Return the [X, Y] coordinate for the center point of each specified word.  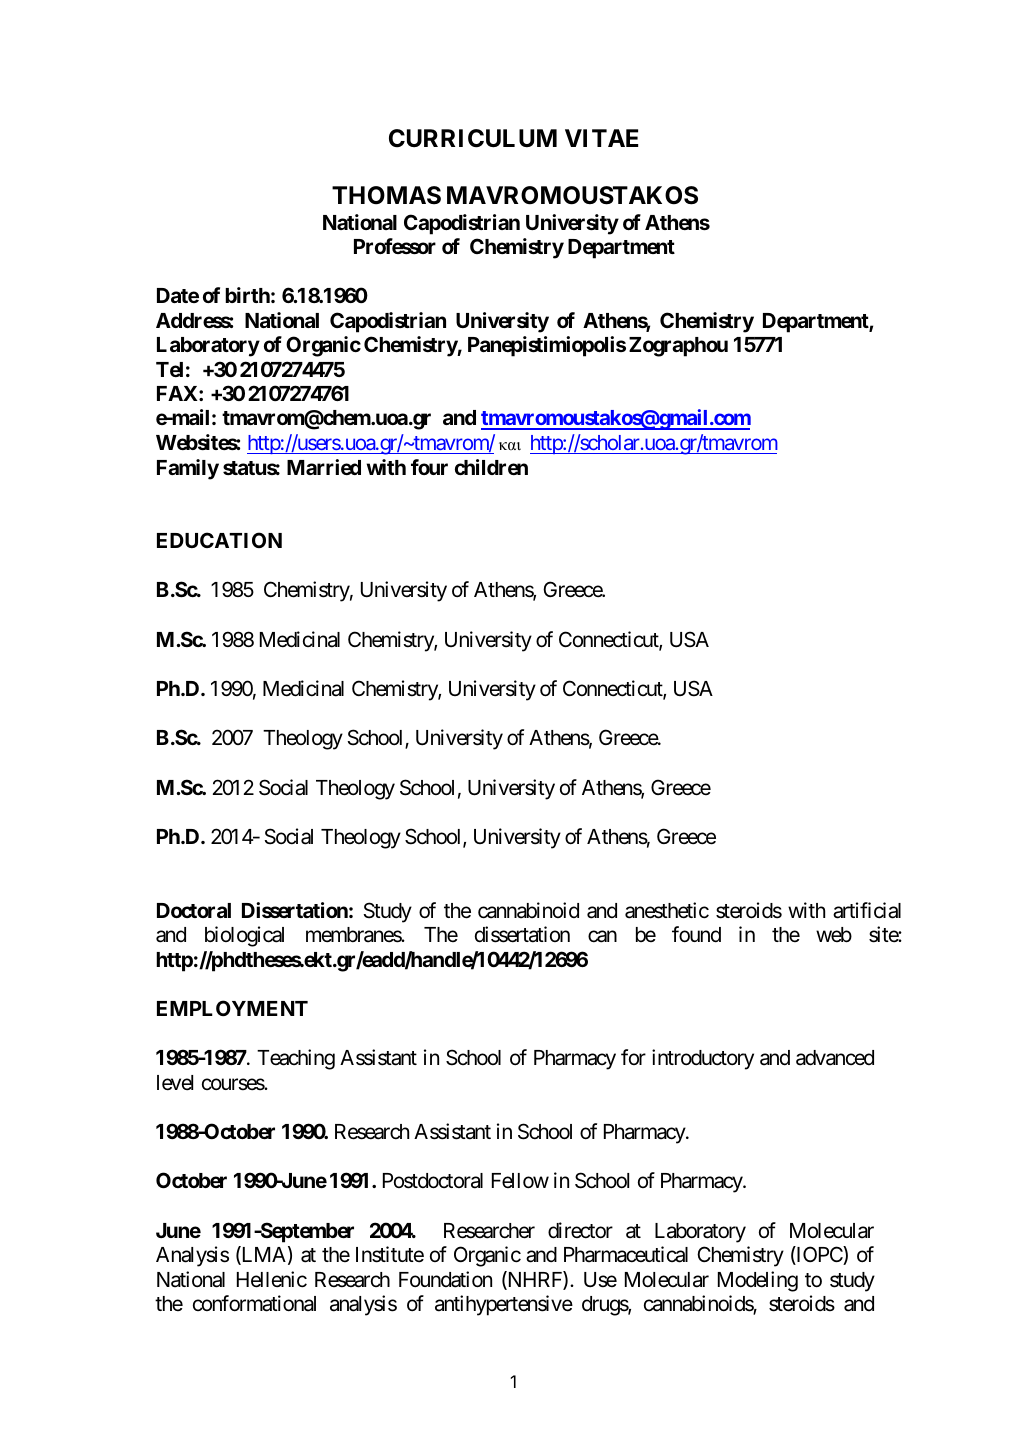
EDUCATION [219, 540]
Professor [395, 246]
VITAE [601, 138]
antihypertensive [504, 1305]
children [491, 467]
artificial [867, 910]
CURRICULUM [473, 138]
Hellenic [272, 1279]
